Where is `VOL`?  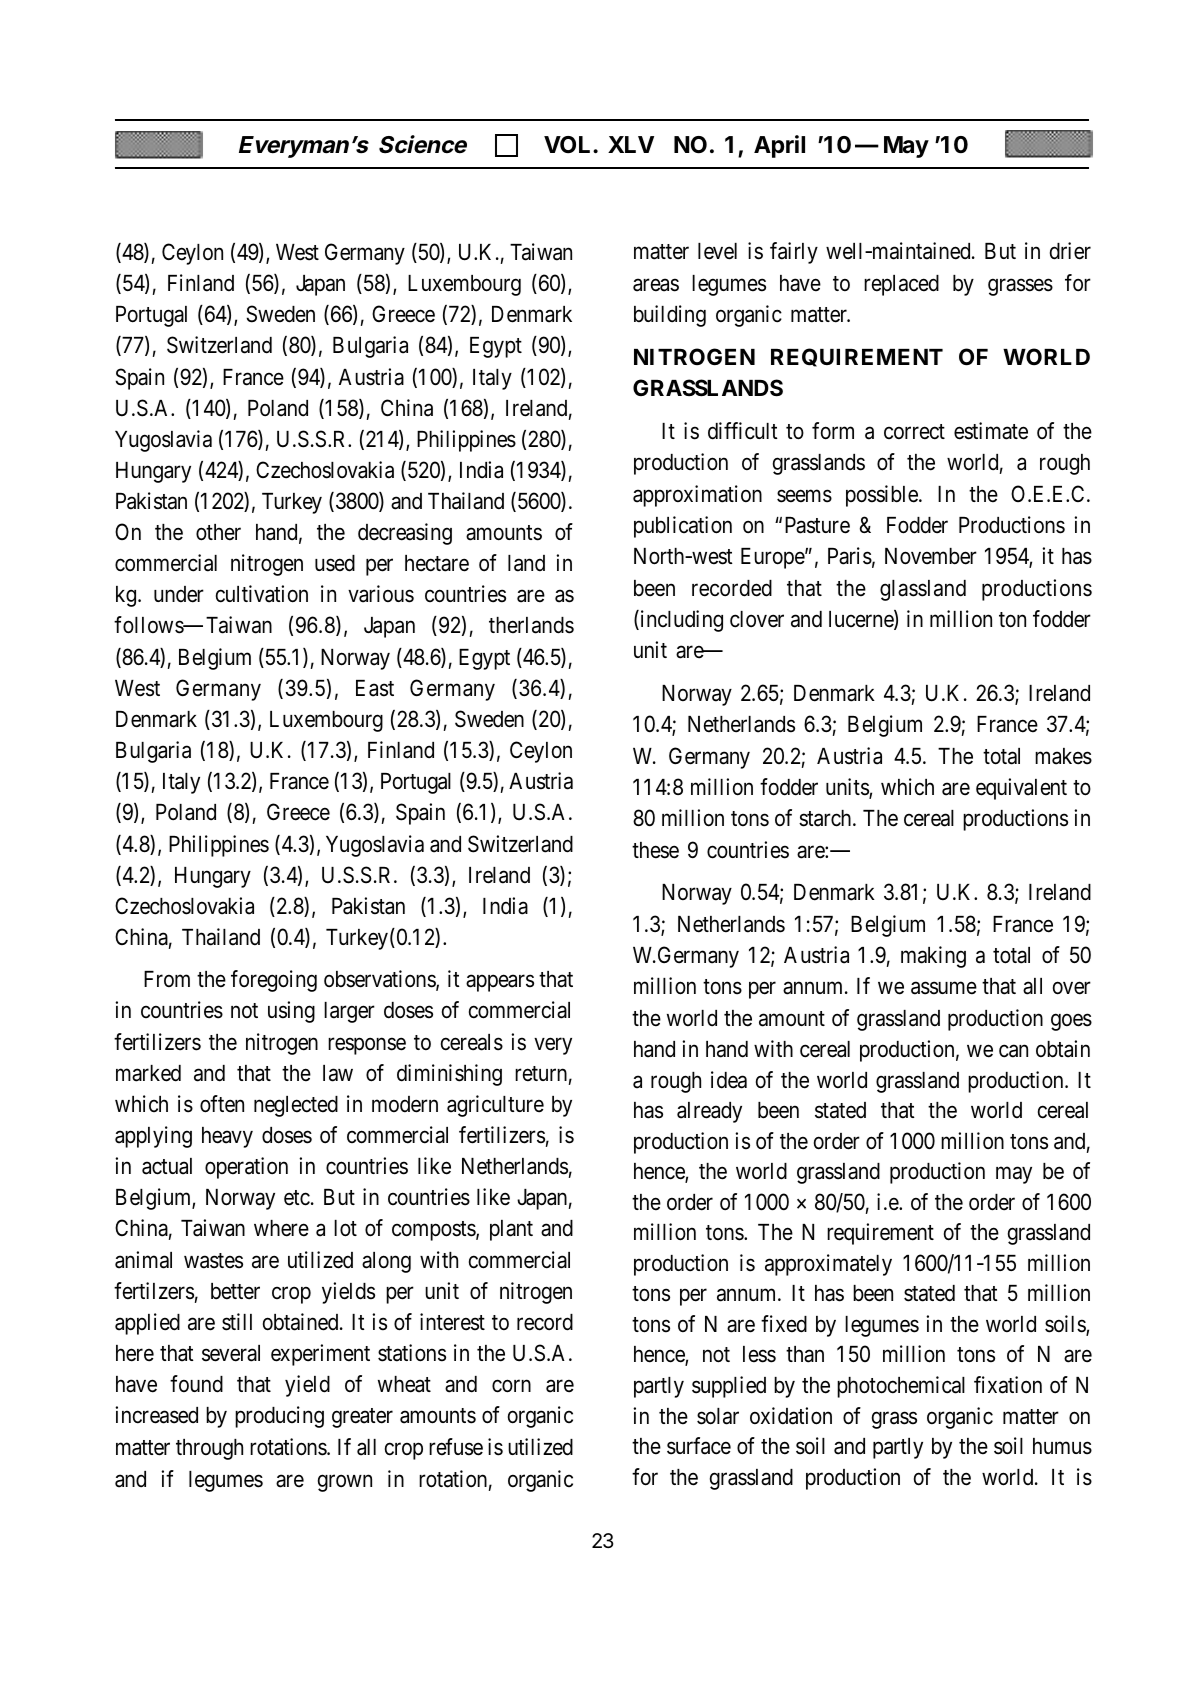
VOL is located at coordinates (569, 144).
